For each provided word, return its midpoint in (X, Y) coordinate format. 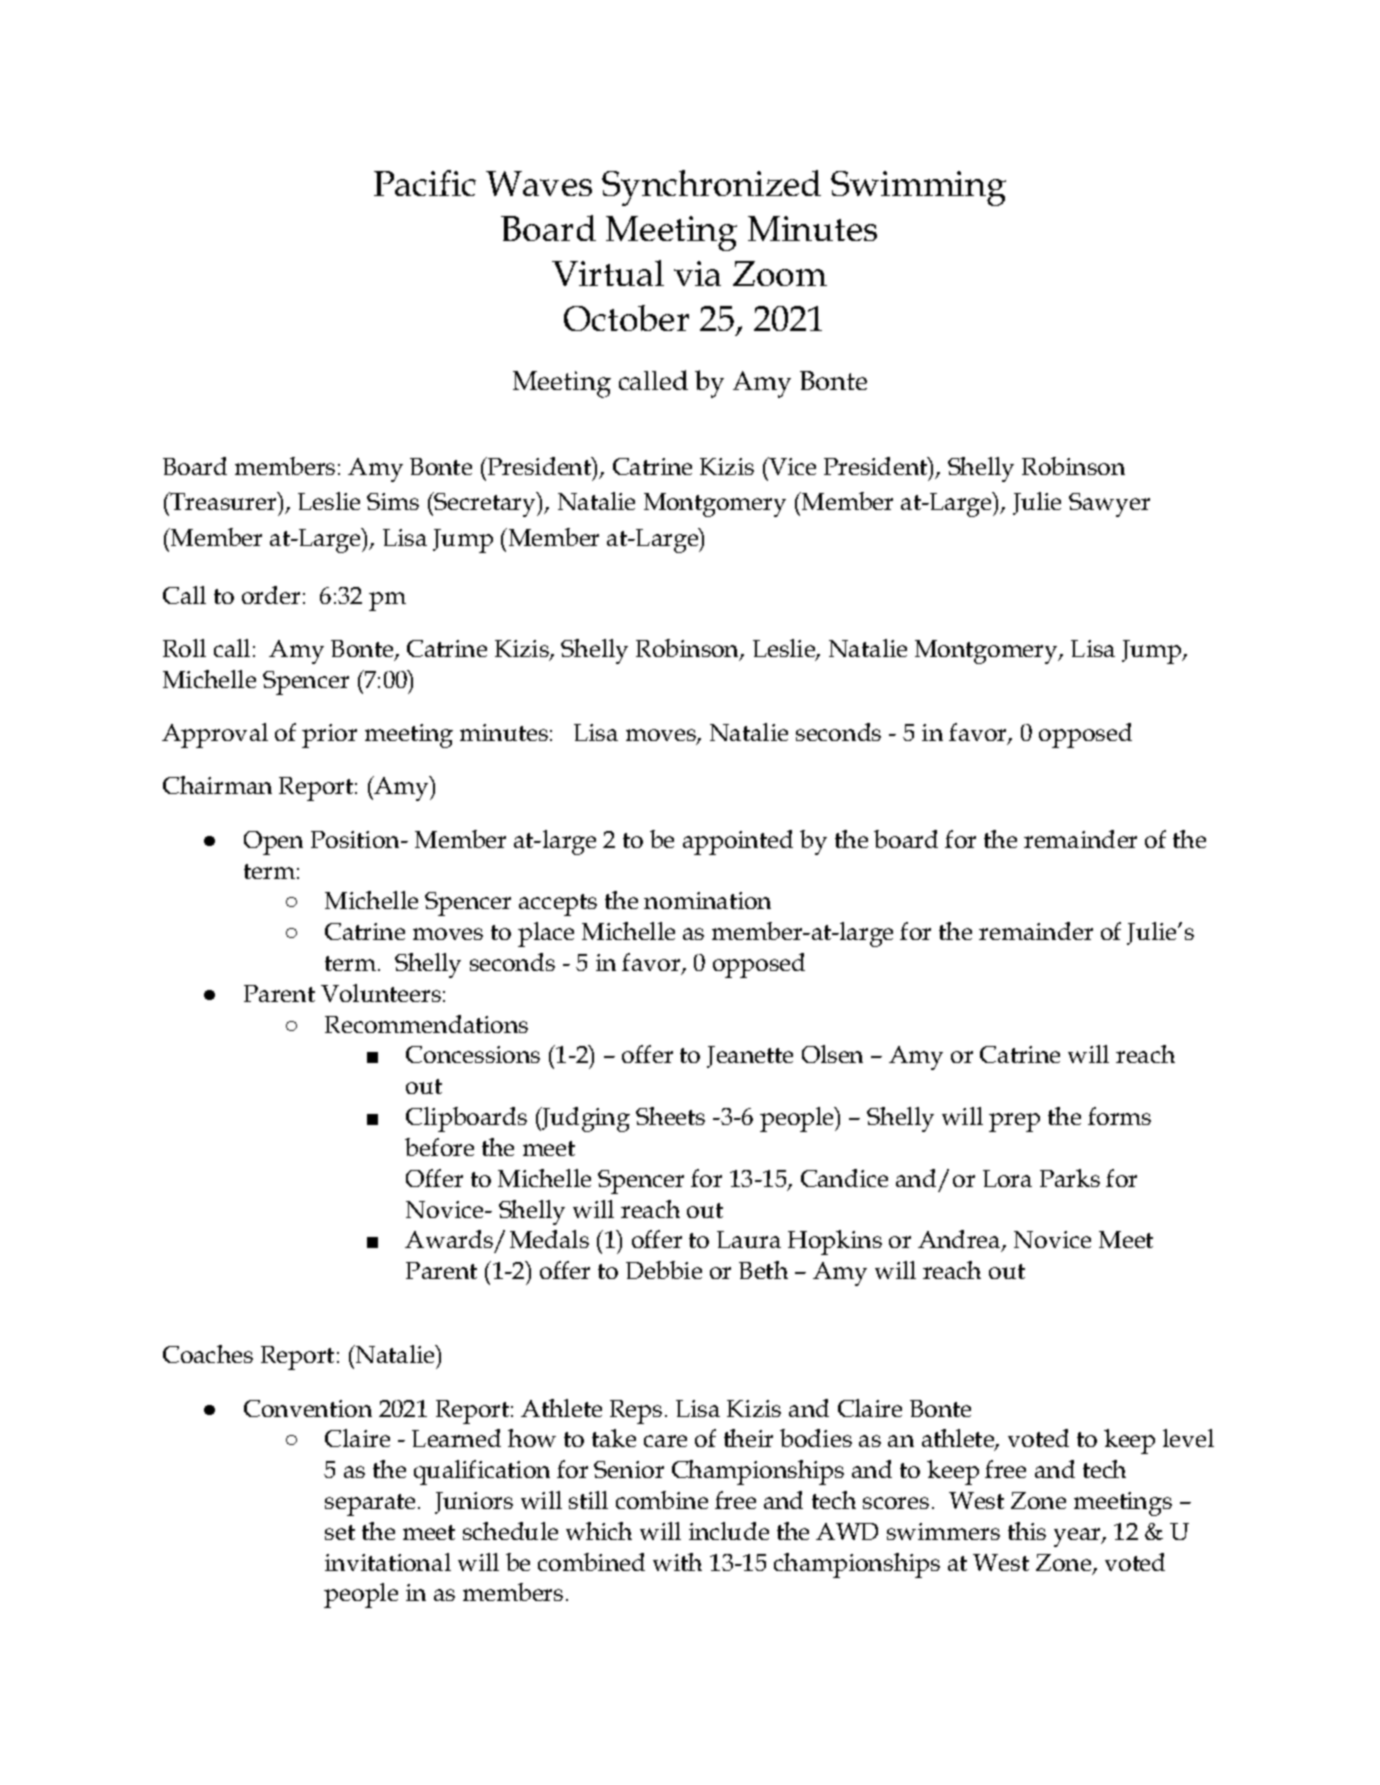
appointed (738, 842)
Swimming (918, 188)
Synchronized (711, 188)
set (340, 1532)
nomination (707, 900)
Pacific (425, 183)
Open (273, 843)
